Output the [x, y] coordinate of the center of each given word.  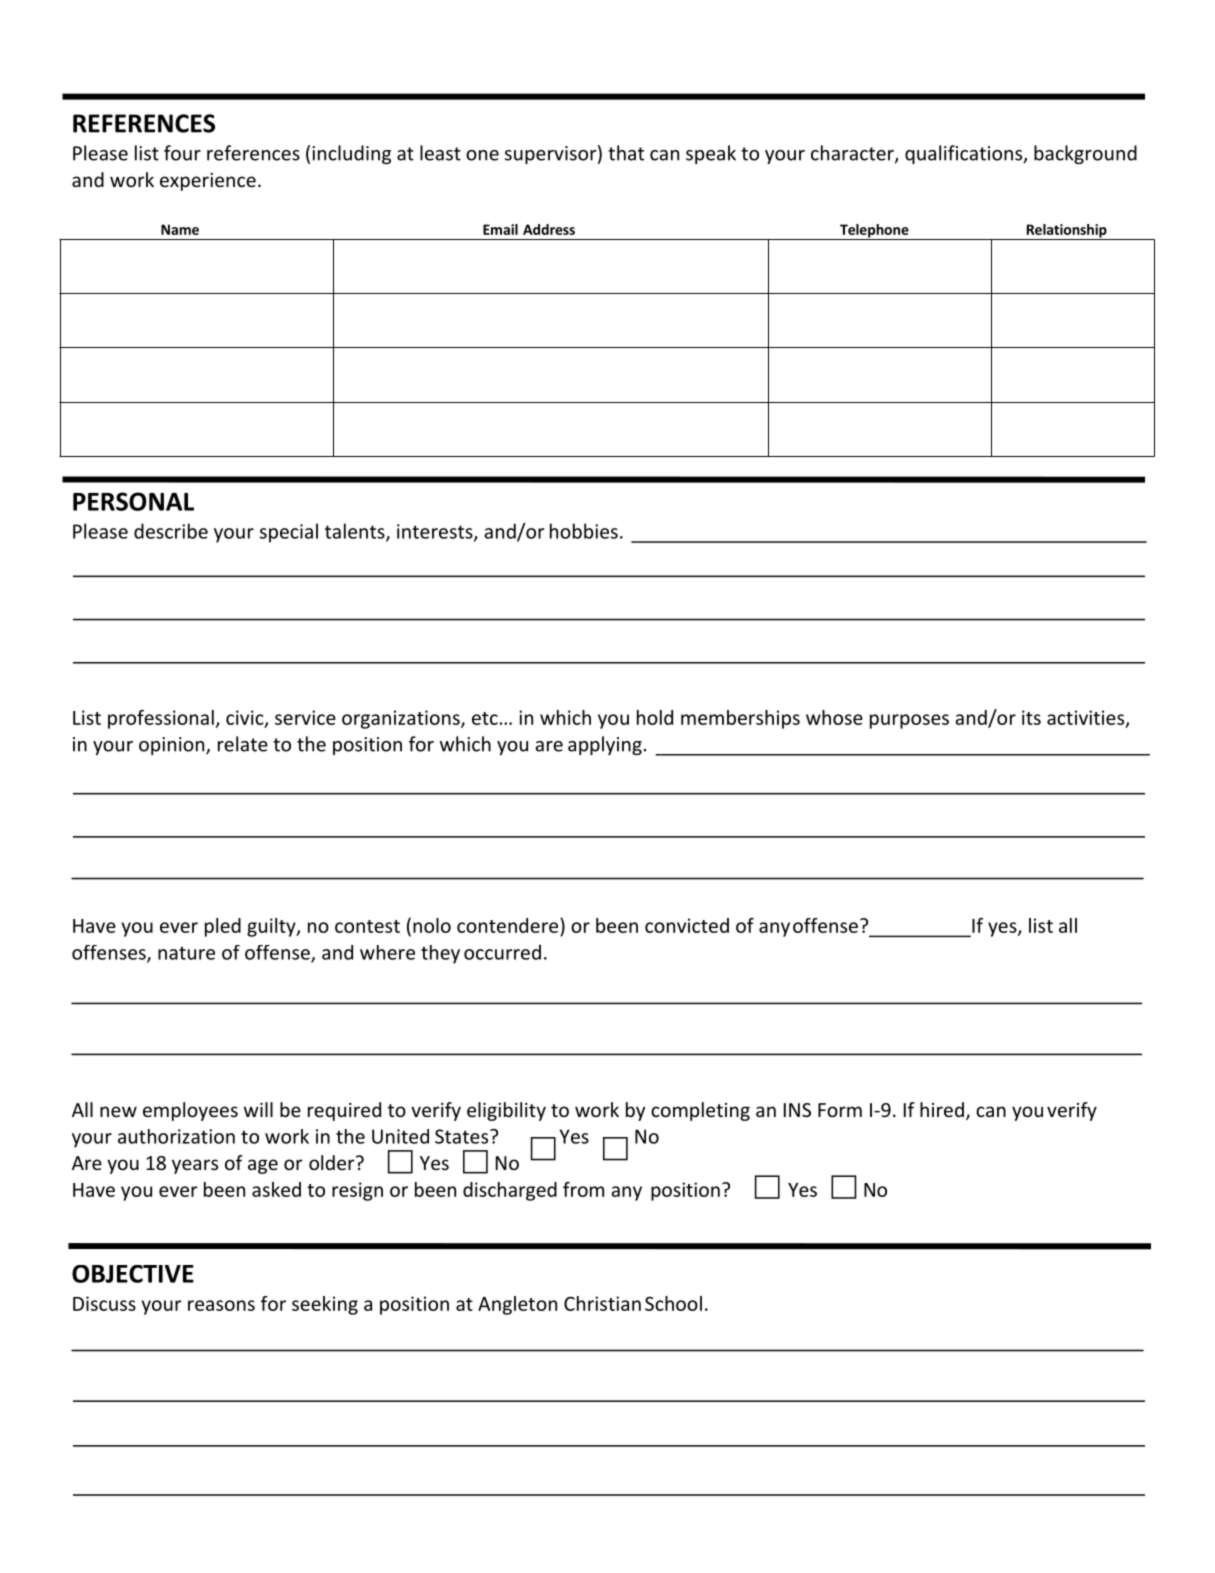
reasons [221, 1305]
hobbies [584, 531]
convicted [687, 925]
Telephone [874, 232]
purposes [909, 721]
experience [208, 182]
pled [223, 927]
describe [171, 531]
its [1031, 717]
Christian [602, 1303]
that [626, 153]
